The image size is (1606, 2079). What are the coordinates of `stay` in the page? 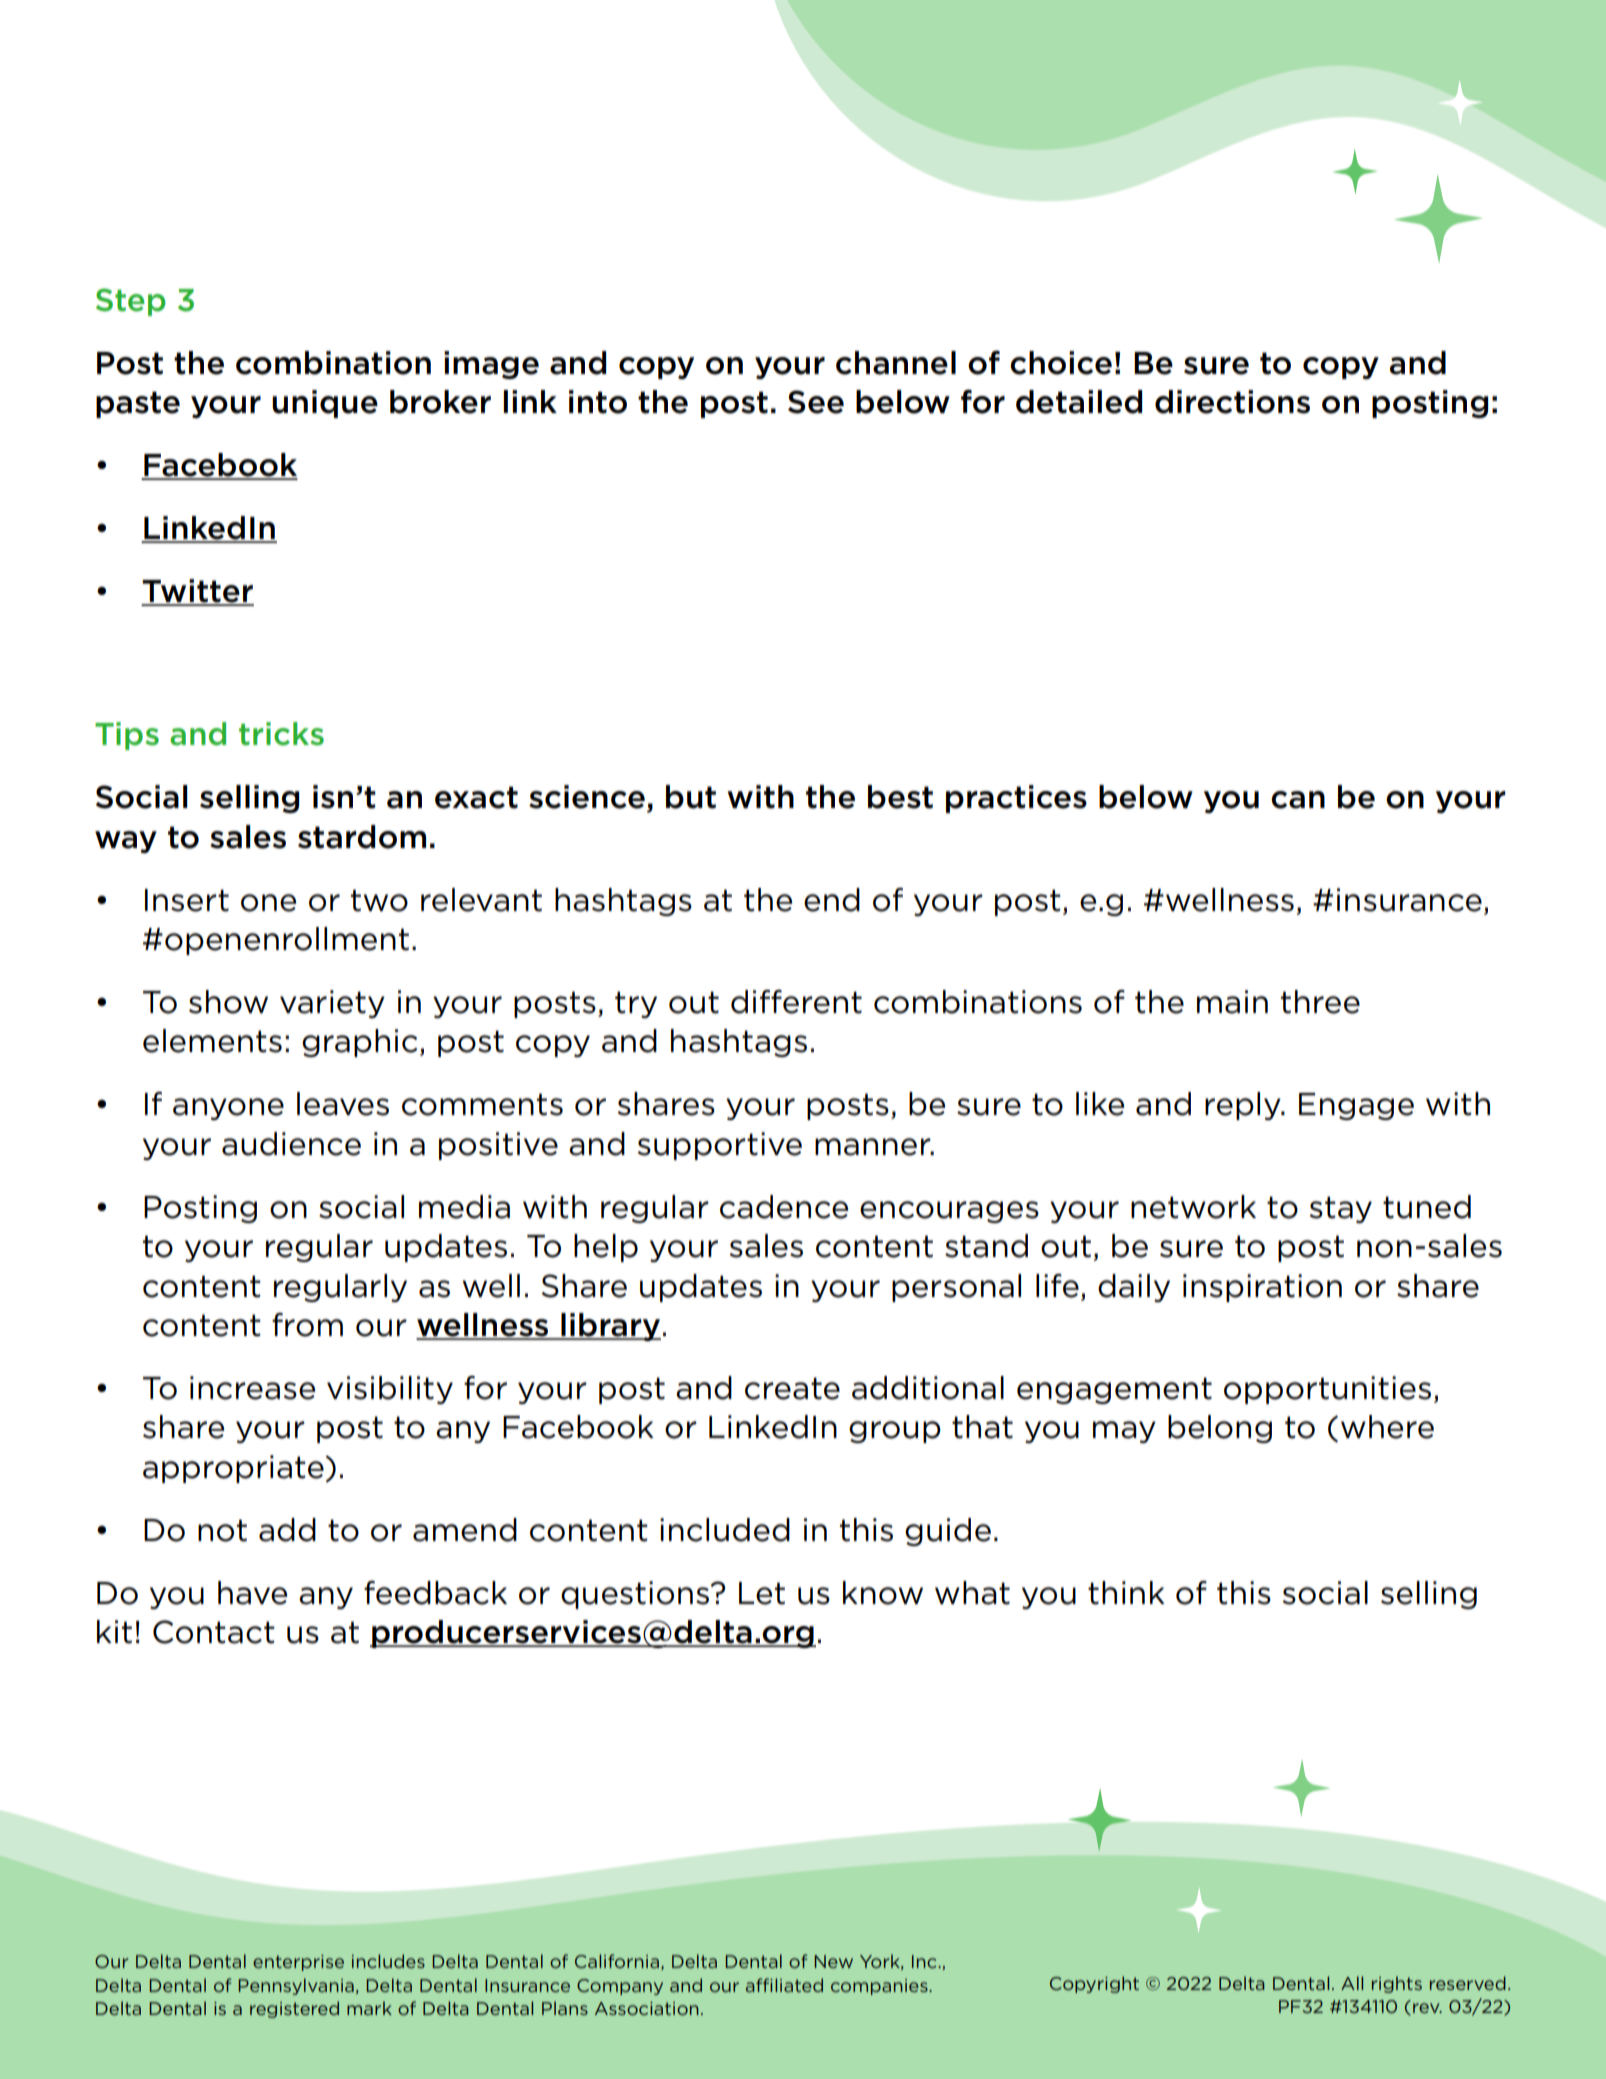 It's located at (1341, 1209).
